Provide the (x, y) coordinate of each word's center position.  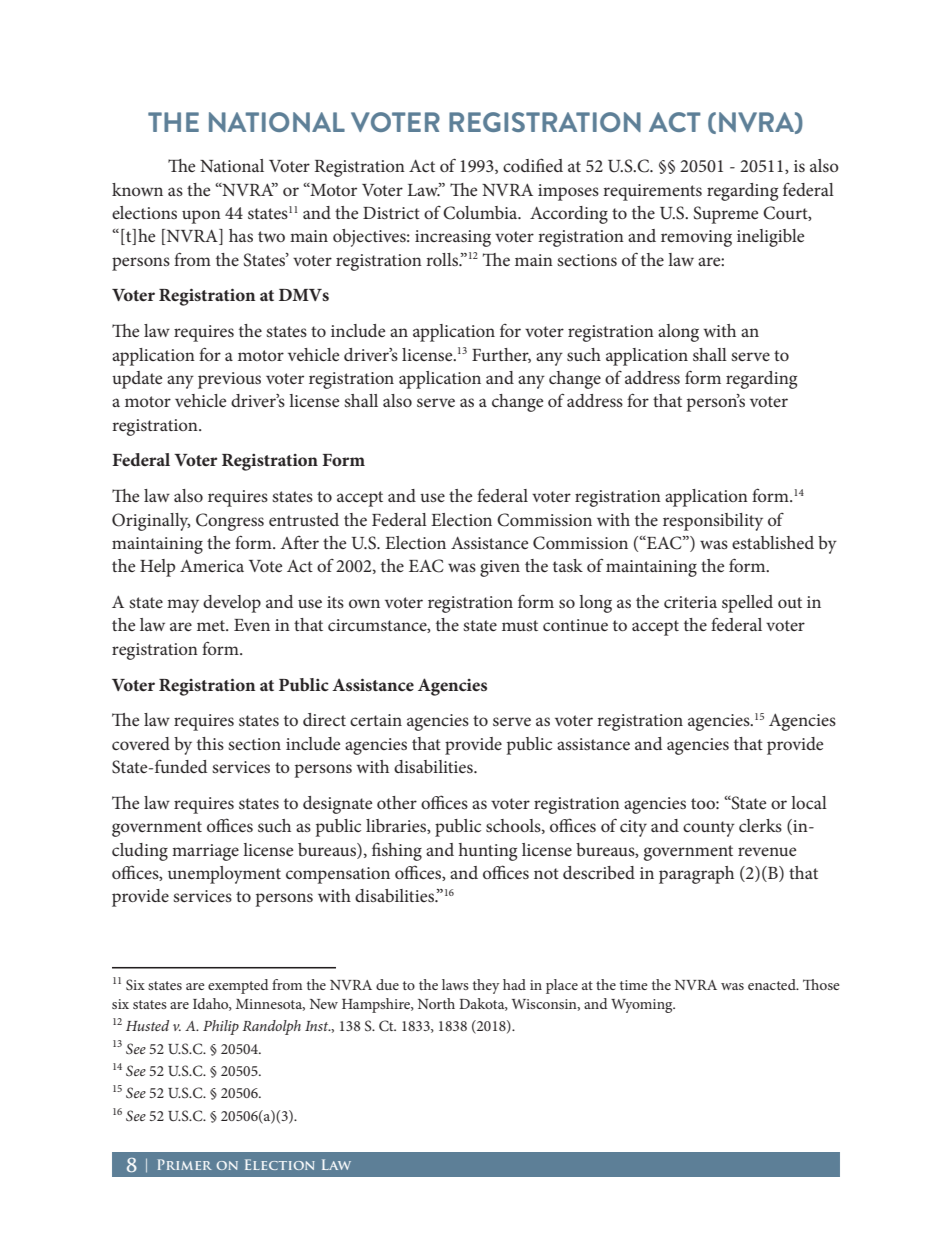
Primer (185, 1164)
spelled (747, 604)
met (212, 625)
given (500, 568)
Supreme (725, 215)
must (520, 625)
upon (201, 217)
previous (229, 380)
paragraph (696, 875)
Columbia (481, 213)
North (436, 1003)
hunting (488, 852)
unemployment (224, 875)
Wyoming (643, 1006)
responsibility (713, 522)
